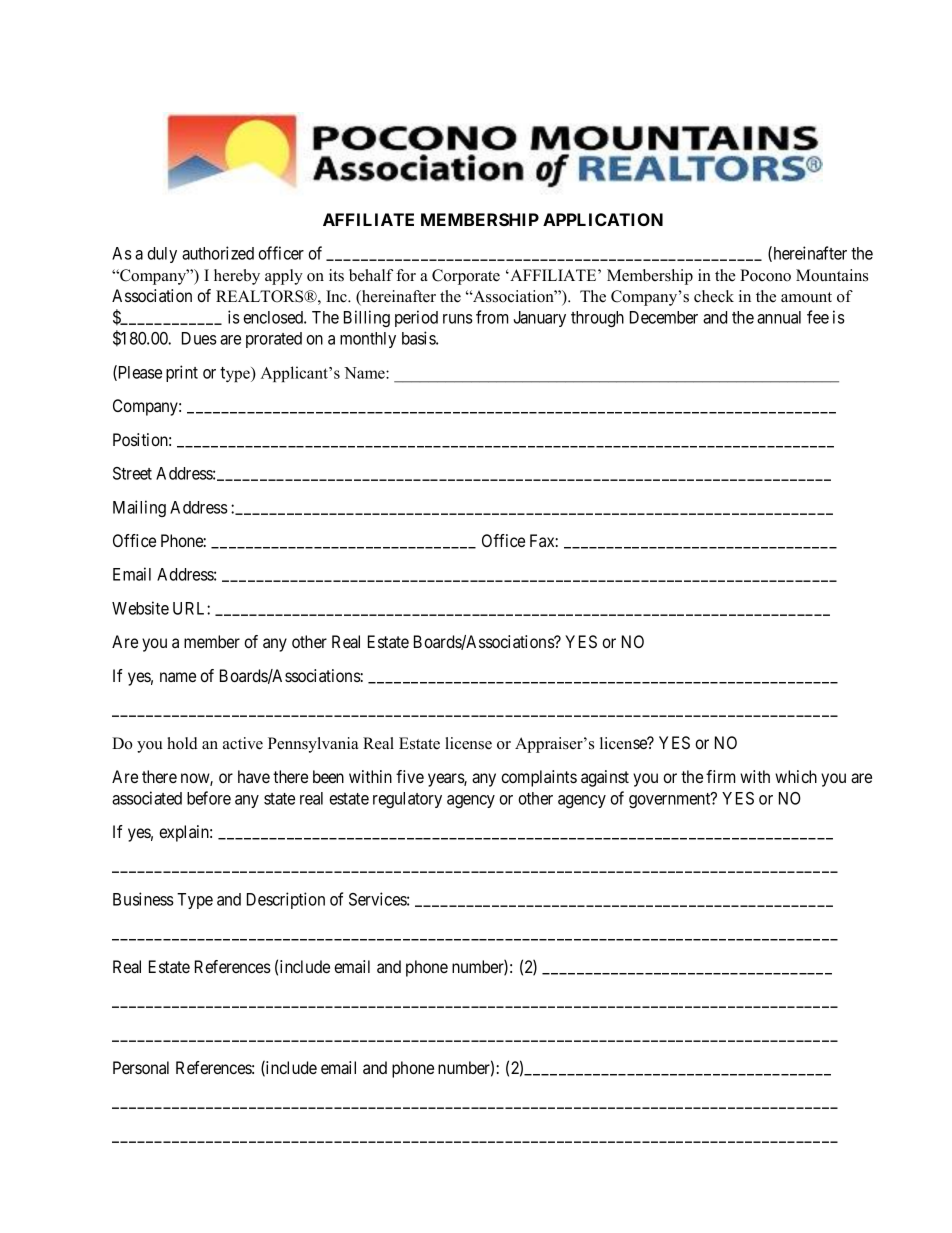 The image size is (952, 1233). Describe the element at coordinates (539, 778) in the screenshot. I see `complaints` at that location.
